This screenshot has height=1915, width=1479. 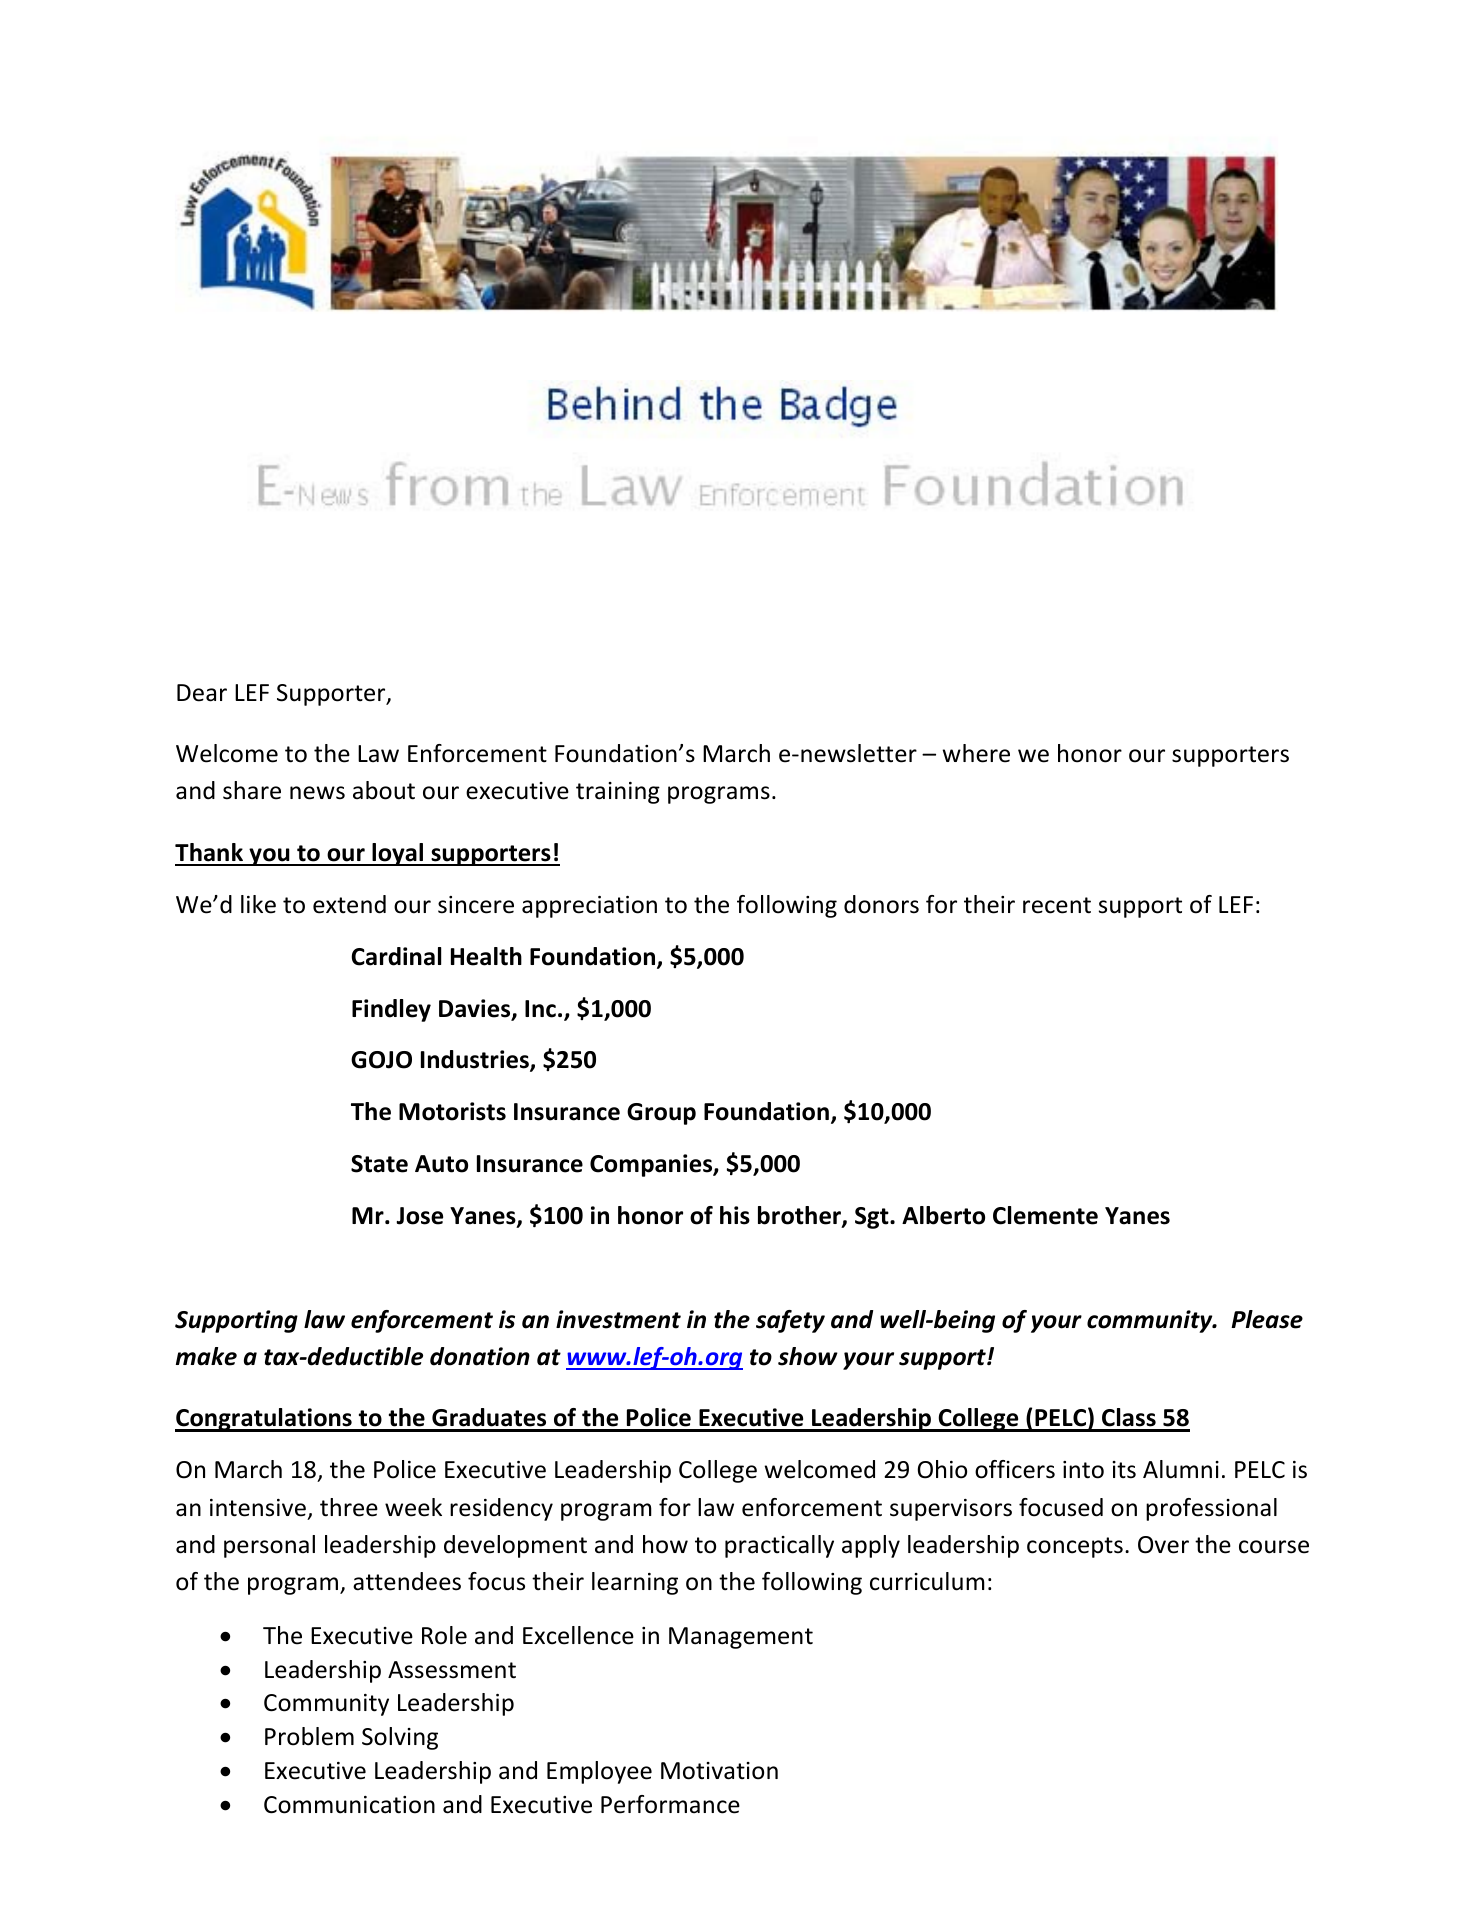 I want to click on Motivation, so click(x=719, y=1771).
